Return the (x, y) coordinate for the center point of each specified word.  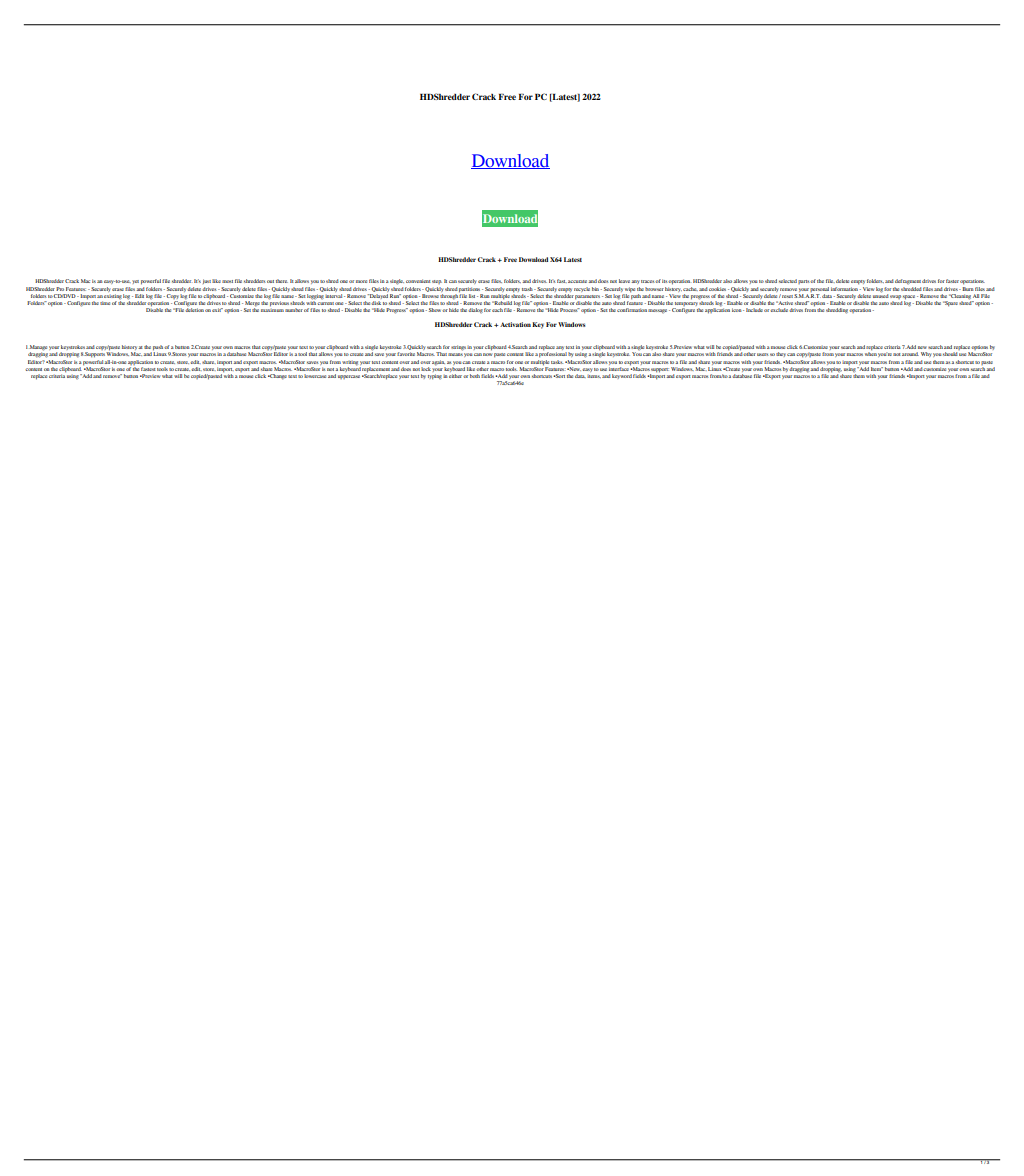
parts (804, 282)
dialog (475, 310)
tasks (557, 362)
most (227, 281)
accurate (578, 281)
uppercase (349, 377)
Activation (515, 324)
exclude (780, 310)
